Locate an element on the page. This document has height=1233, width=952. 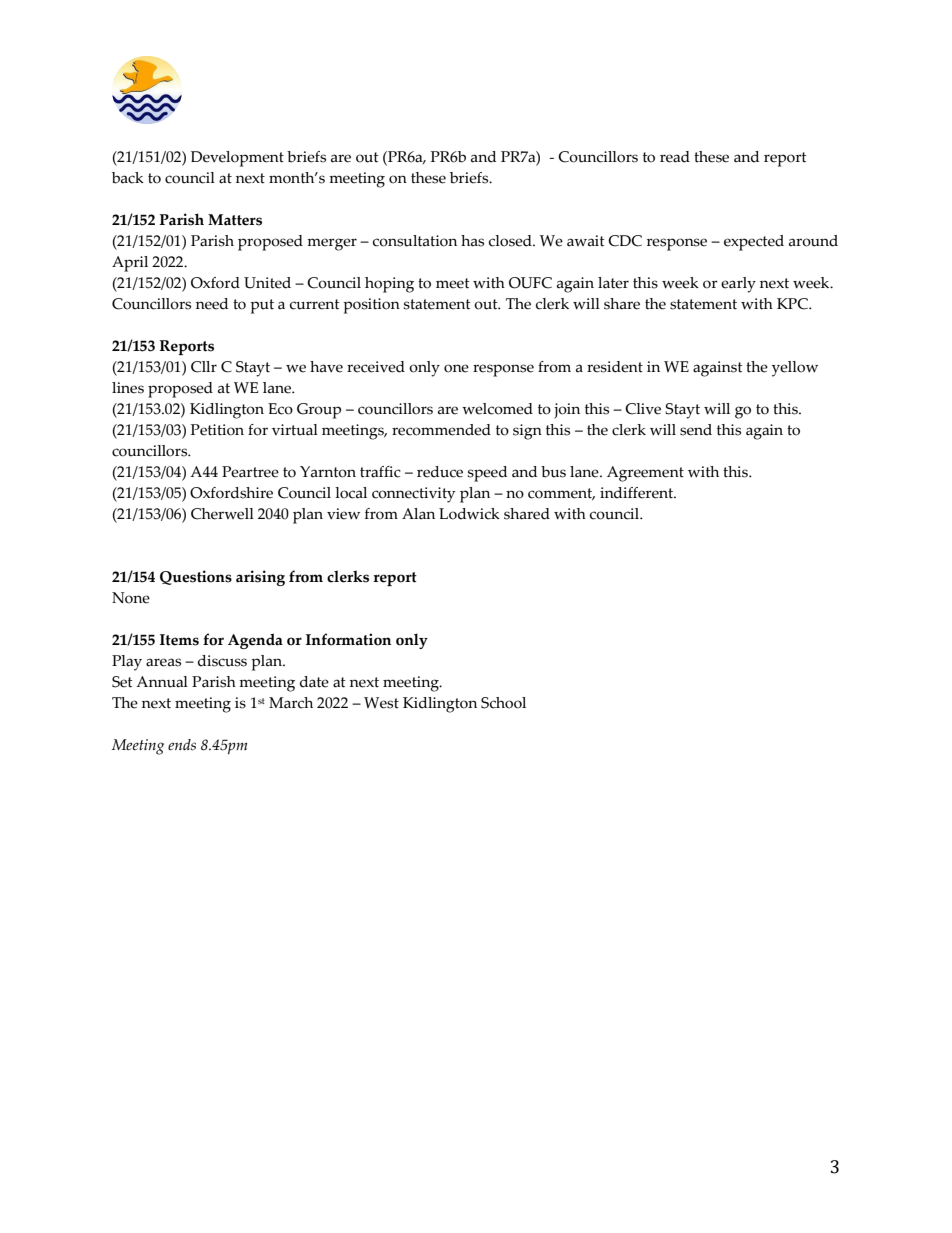
yellow is located at coordinates (795, 369).
